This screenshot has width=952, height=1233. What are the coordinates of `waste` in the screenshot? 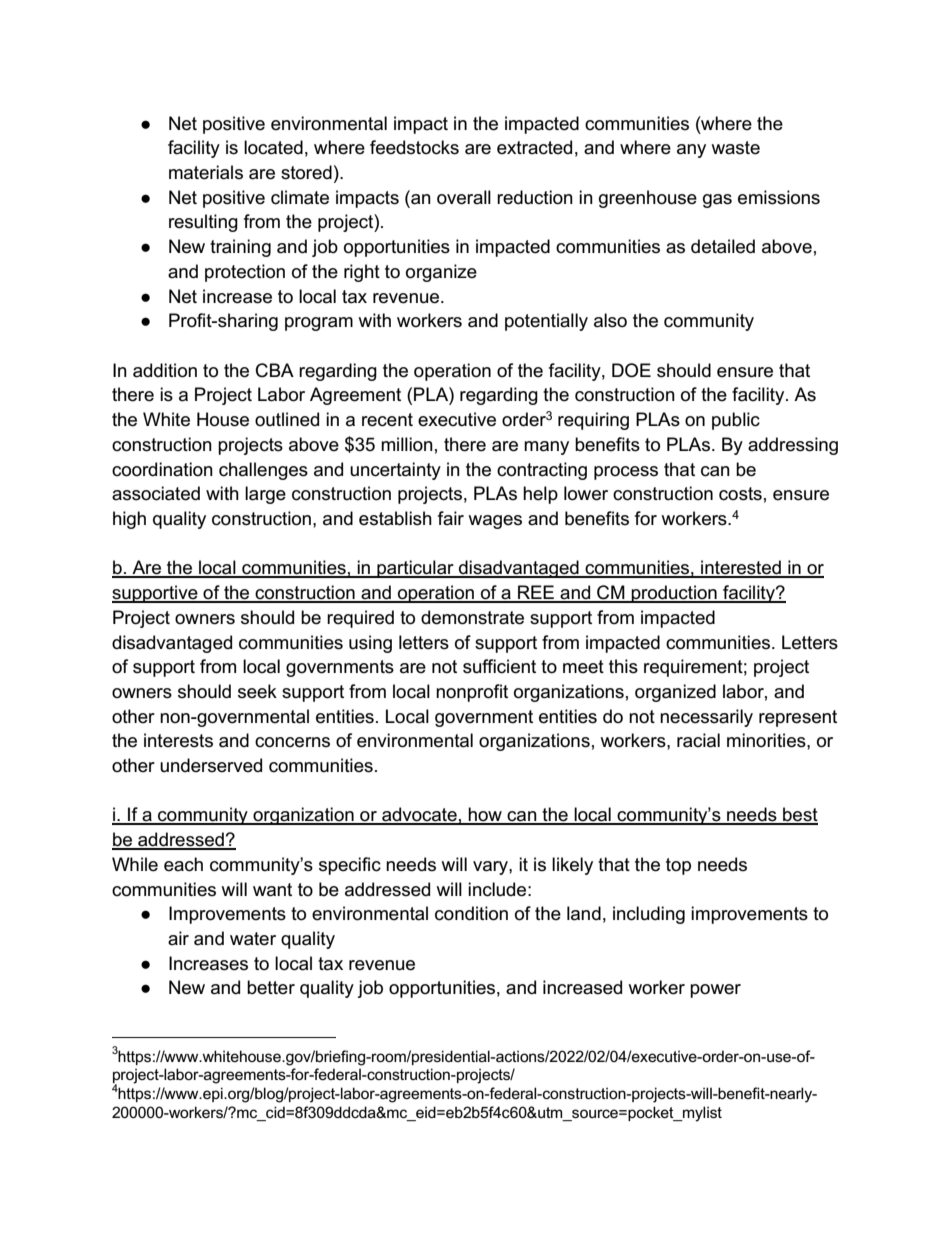 It's located at (735, 148).
